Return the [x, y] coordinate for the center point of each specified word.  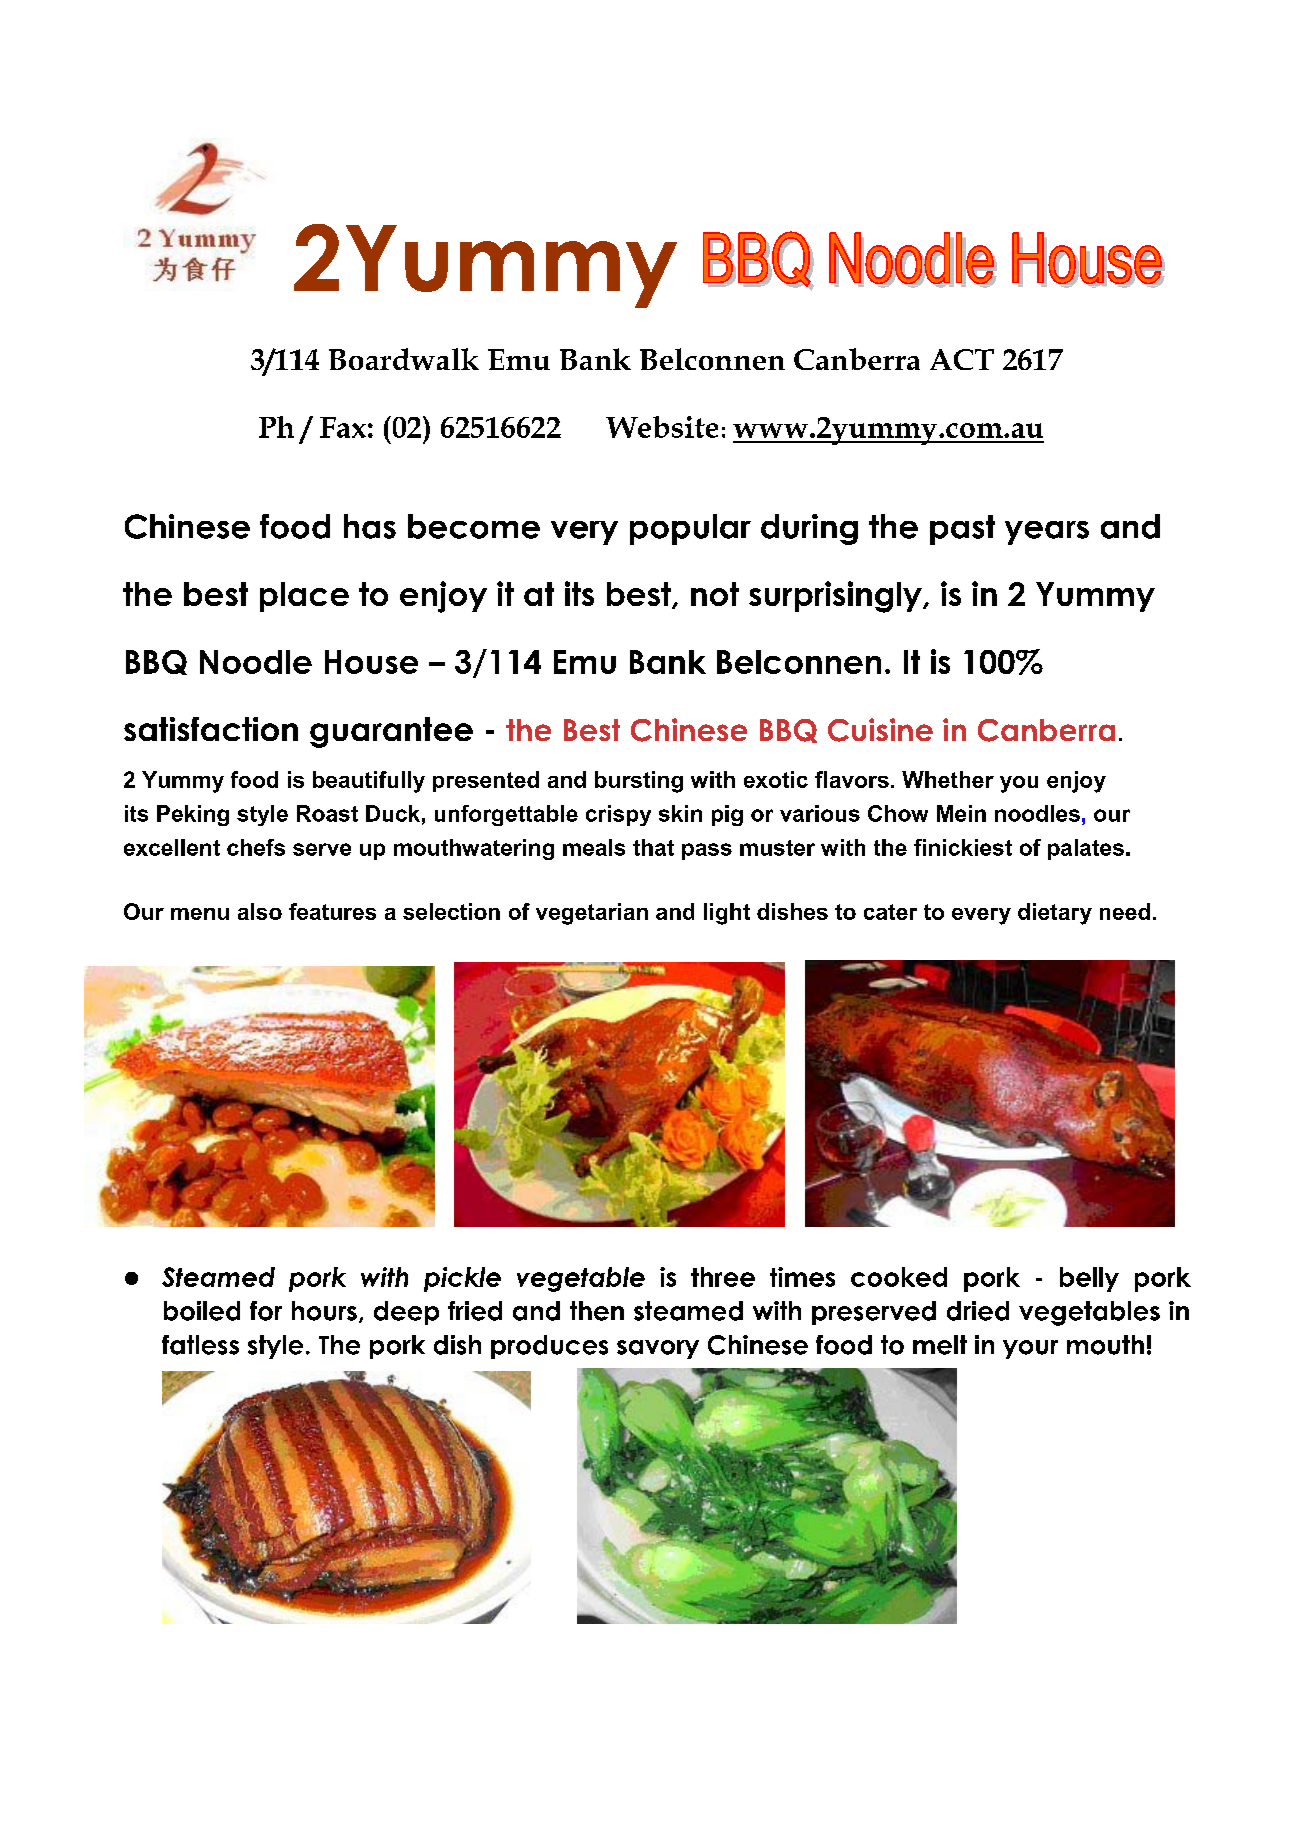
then [597, 1311]
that [653, 847]
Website [662, 427]
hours [324, 1311]
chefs [256, 847]
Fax [343, 427]
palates [1086, 849]
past [962, 530]
